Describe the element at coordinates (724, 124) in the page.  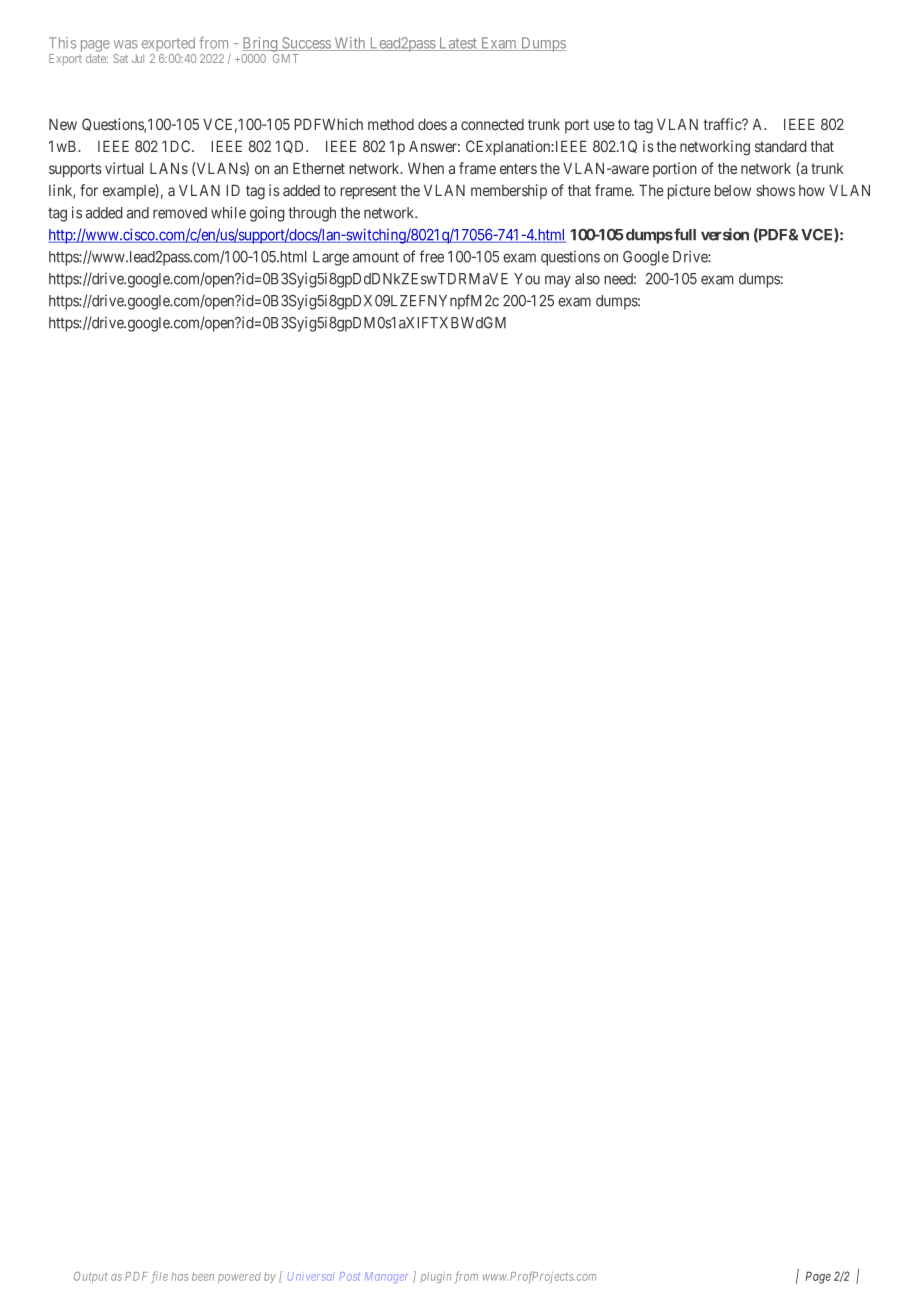
I see `traffic` at that location.
